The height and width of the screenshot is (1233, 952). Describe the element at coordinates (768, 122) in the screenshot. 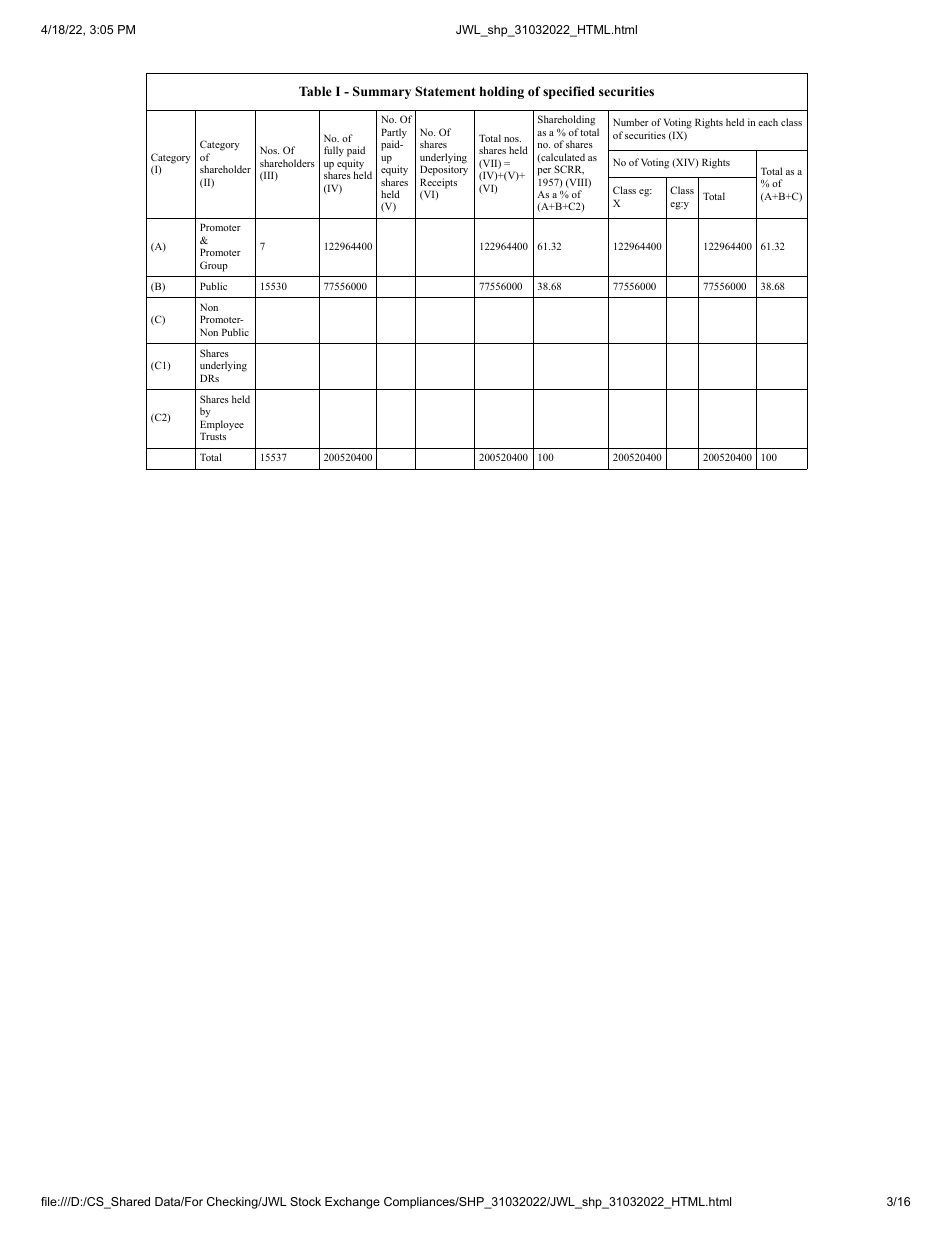

I see `each` at that location.
